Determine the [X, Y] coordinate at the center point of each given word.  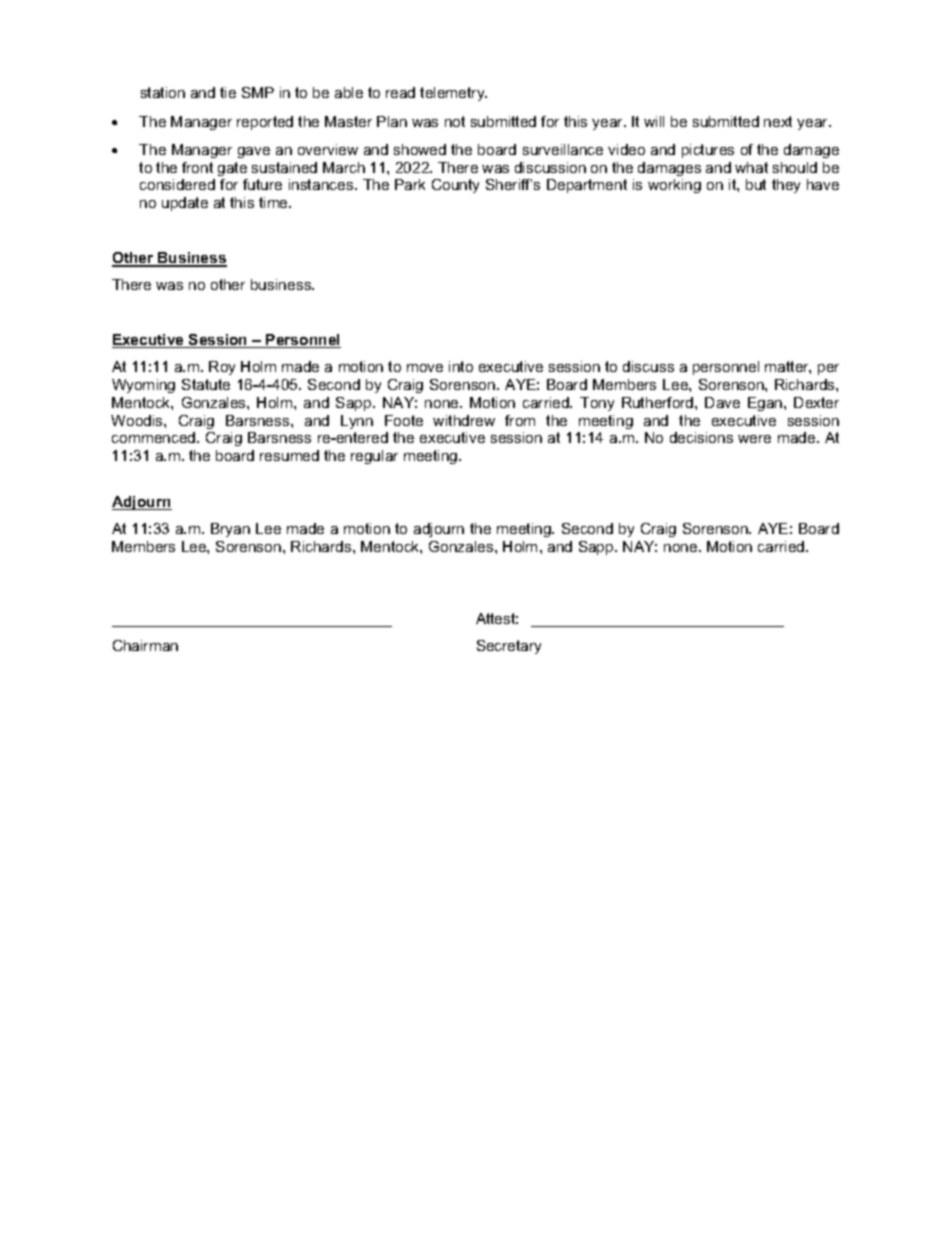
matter [788, 367]
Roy [222, 368]
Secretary [509, 647]
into [461, 366]
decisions [701, 437]
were [754, 439]
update [185, 204]
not [455, 121]
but [756, 184]
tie [228, 92]
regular [374, 457]
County [455, 186]
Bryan [230, 530]
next [778, 121]
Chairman [145, 645]
